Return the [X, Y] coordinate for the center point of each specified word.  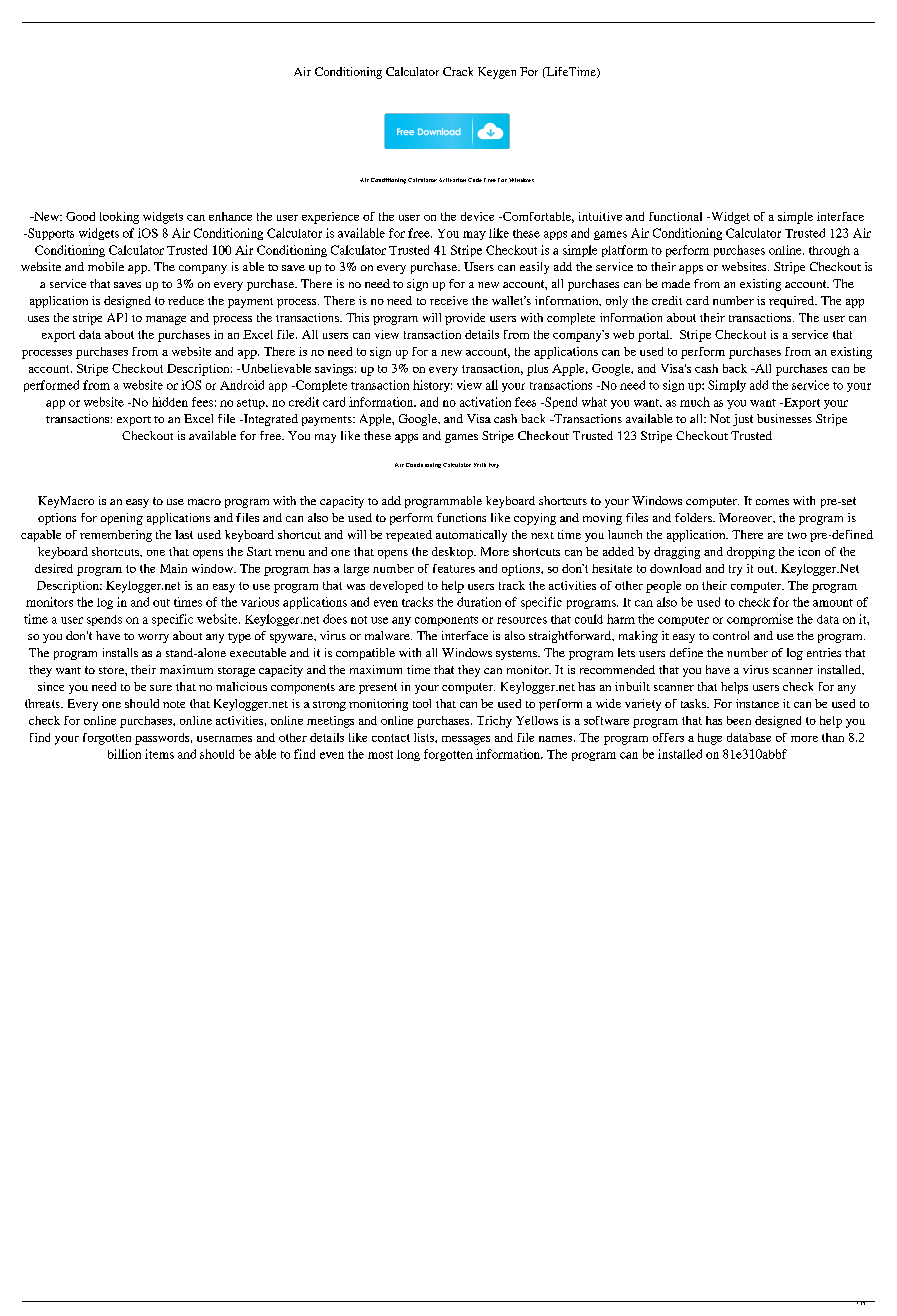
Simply [727, 386]
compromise [760, 620]
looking [119, 218]
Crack [458, 71]
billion [124, 754]
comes [772, 502]
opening [122, 519]
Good [80, 216]
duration [479, 602]
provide [465, 319]
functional [675, 216]
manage [166, 320]
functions [461, 517]
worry [153, 638]
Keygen [497, 73]
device [477, 216]
